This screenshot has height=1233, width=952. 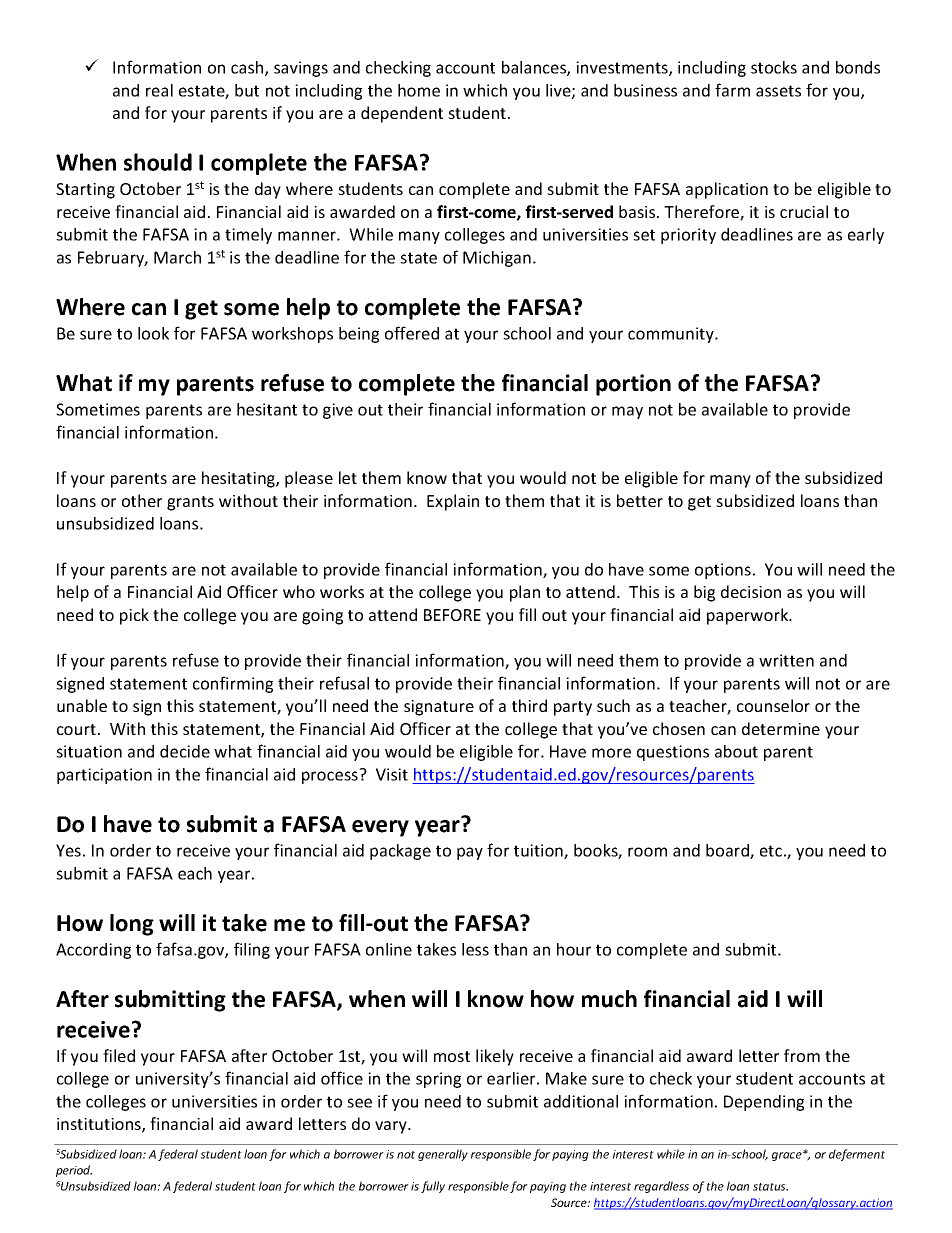 I want to click on paperwork, so click(x=749, y=616).
